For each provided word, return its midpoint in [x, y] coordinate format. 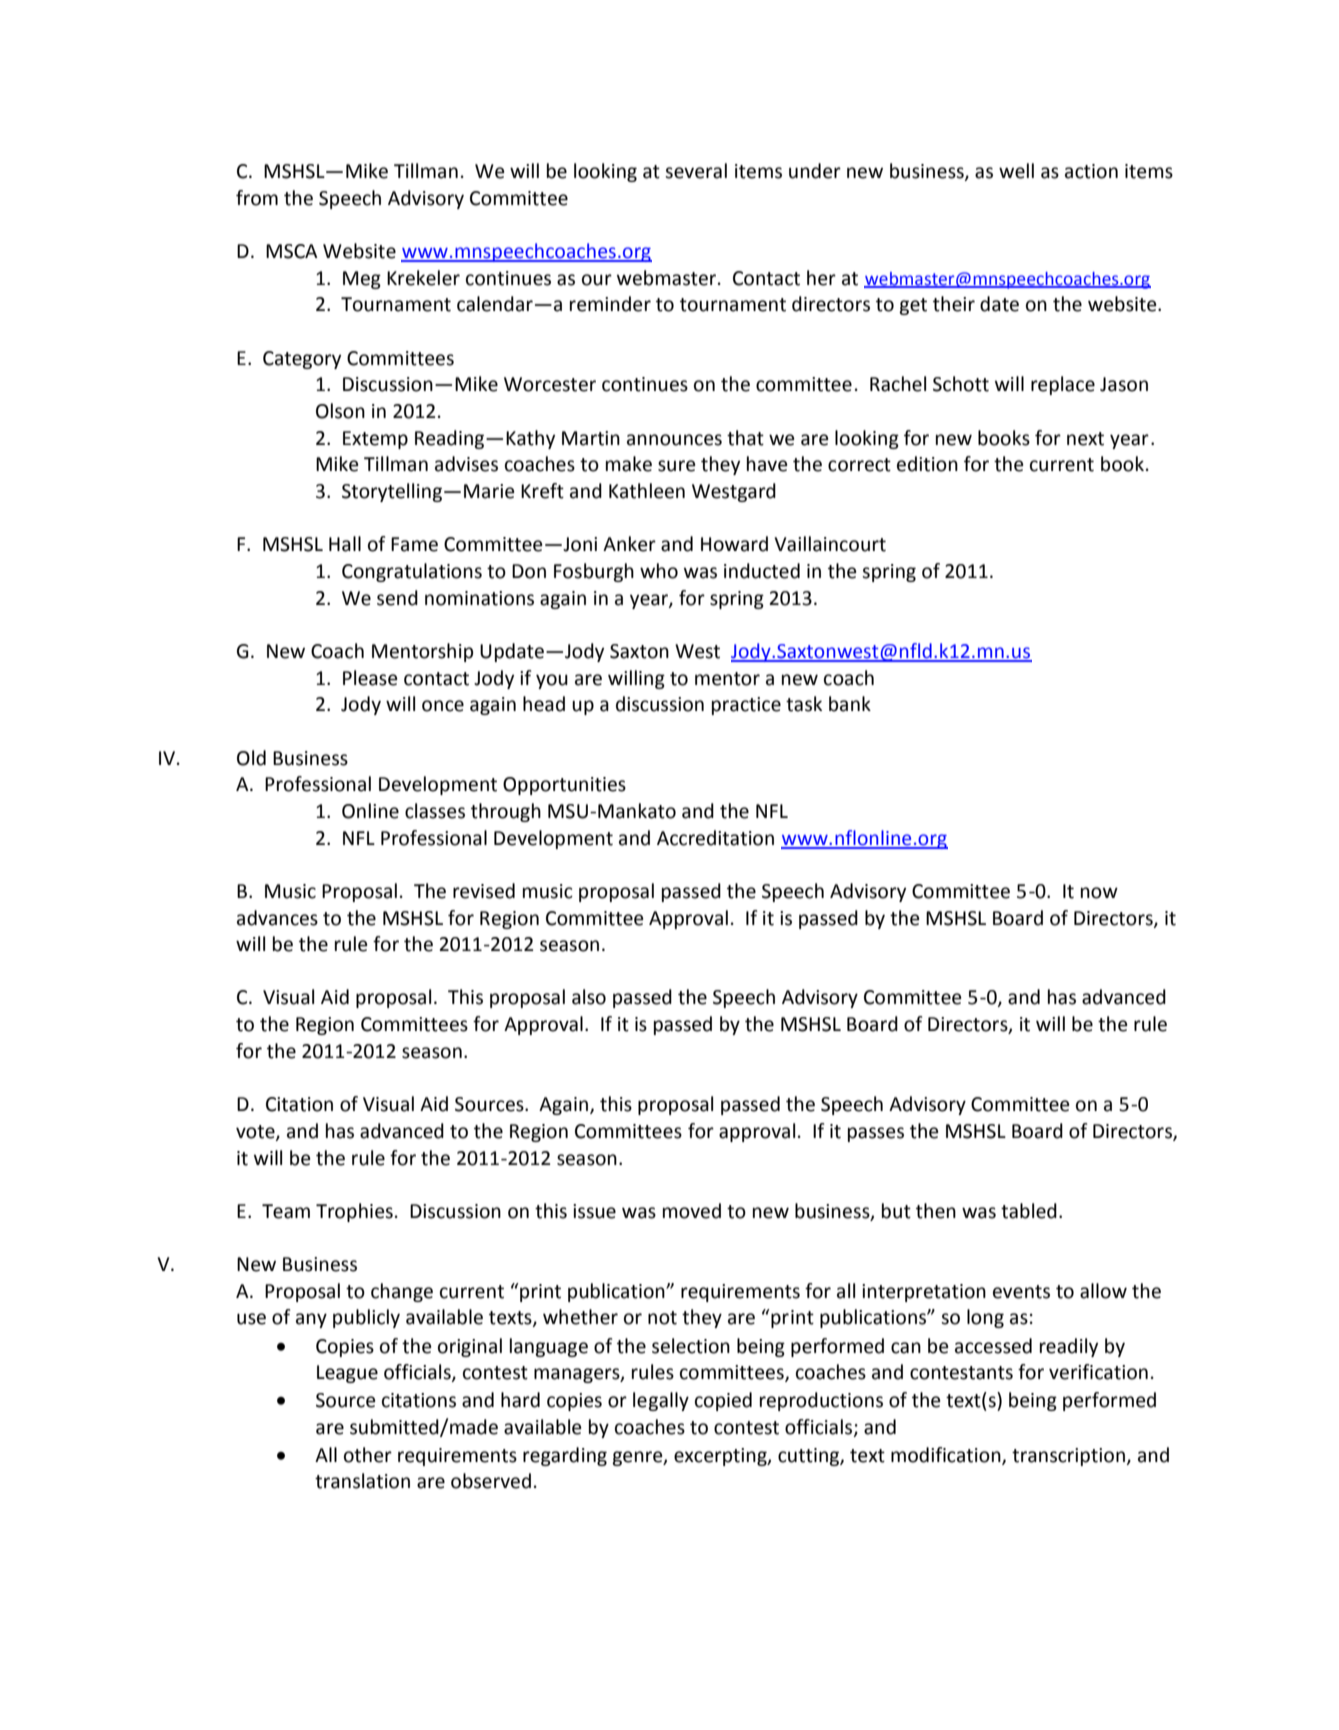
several [696, 171]
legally [661, 1401]
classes [435, 811]
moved [692, 1211]
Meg [362, 280]
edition [927, 464]
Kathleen [647, 491]
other [368, 1455]
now [1099, 893]
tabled [1029, 1211]
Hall [345, 544]
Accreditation [715, 838]
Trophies [354, 1212]
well [1016, 171]
